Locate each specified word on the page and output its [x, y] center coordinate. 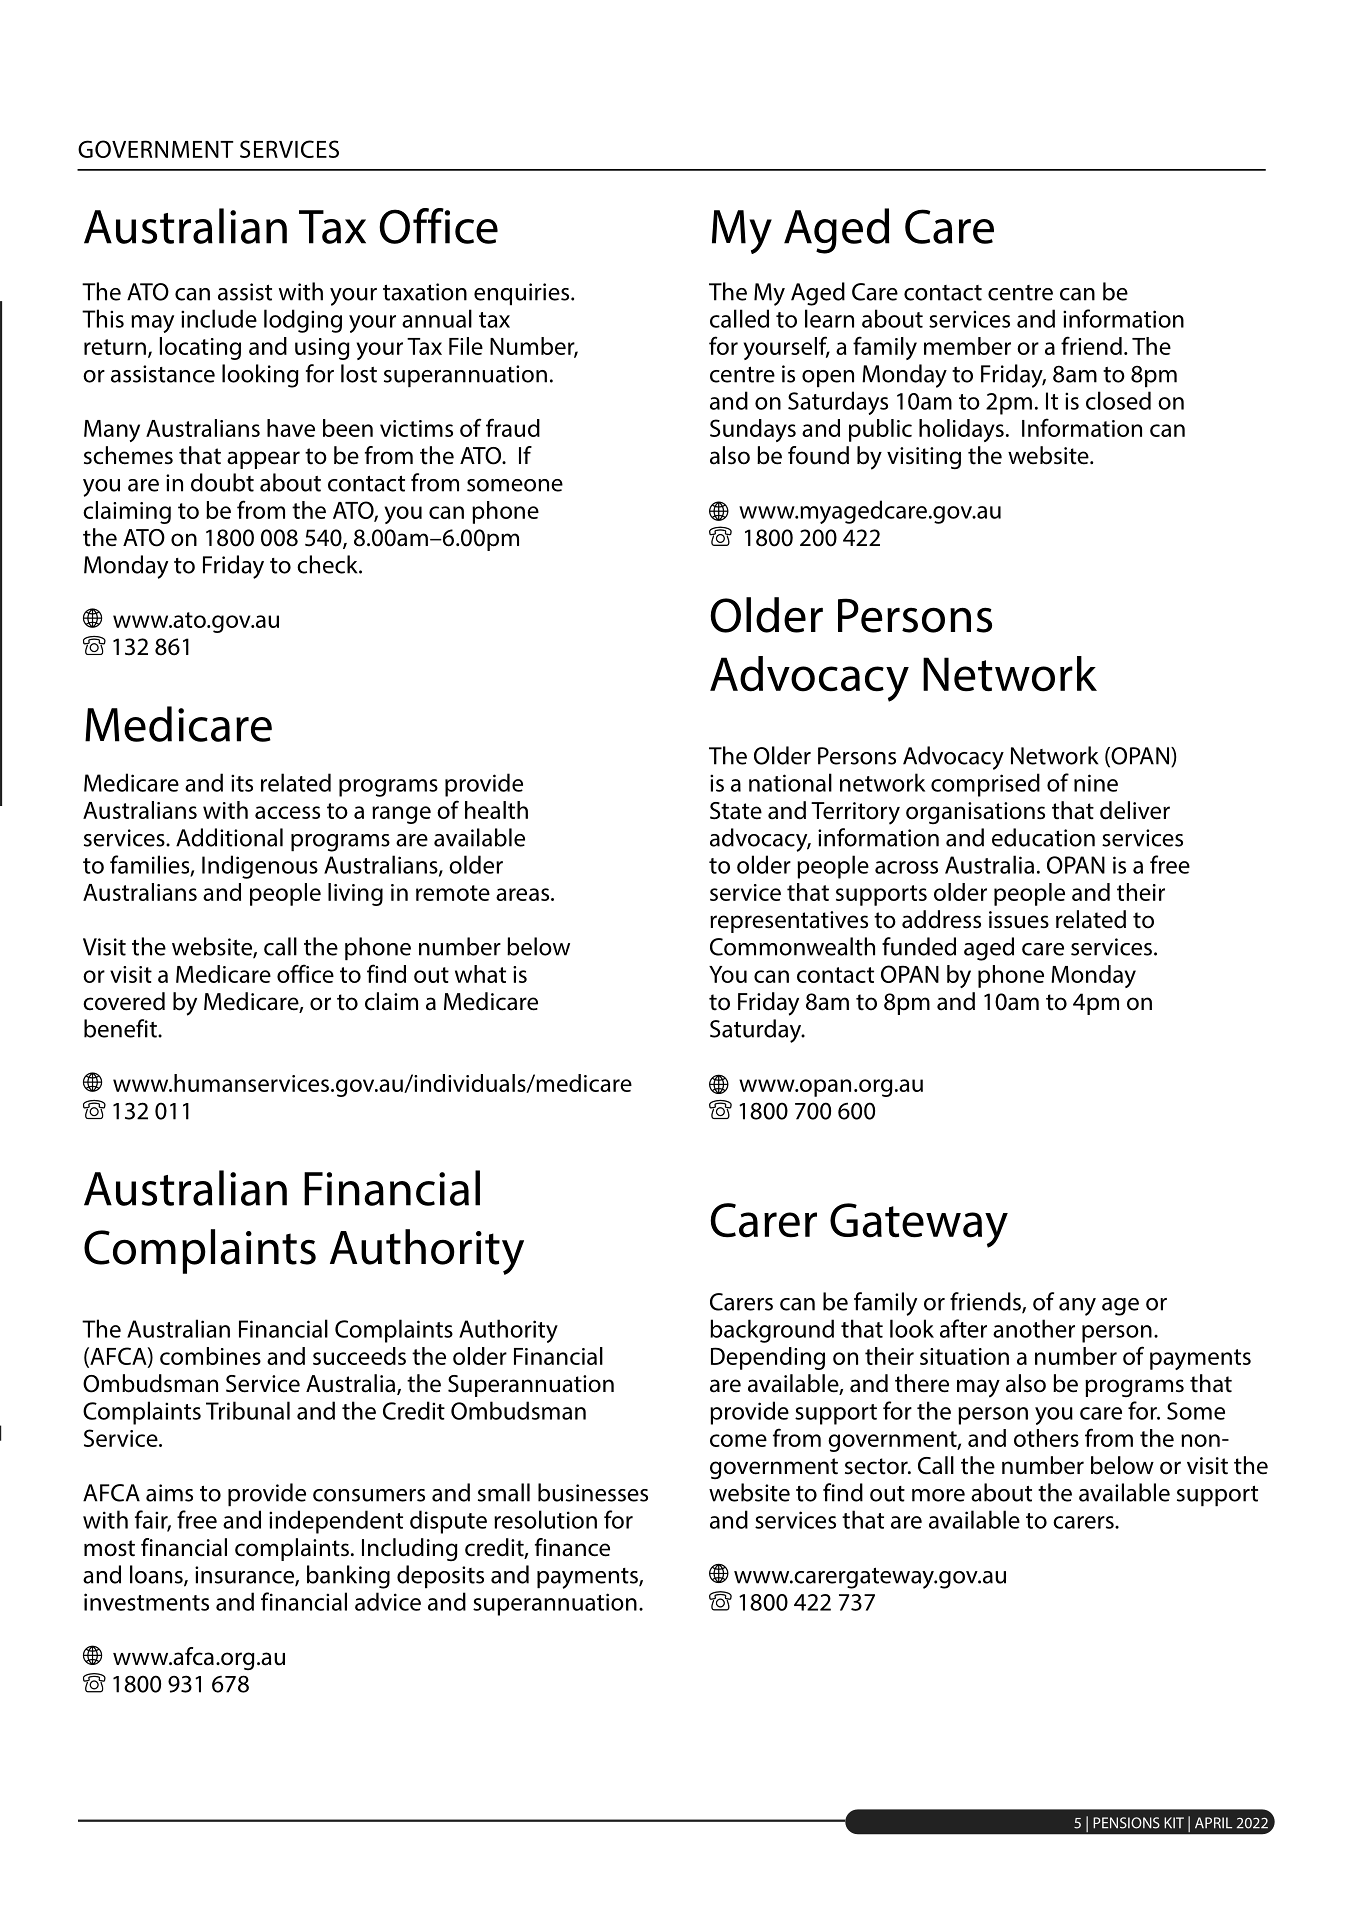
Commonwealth [792, 946]
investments [146, 1602]
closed [1118, 400]
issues [1019, 920]
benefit [121, 1028]
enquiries [523, 294]
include [219, 318]
